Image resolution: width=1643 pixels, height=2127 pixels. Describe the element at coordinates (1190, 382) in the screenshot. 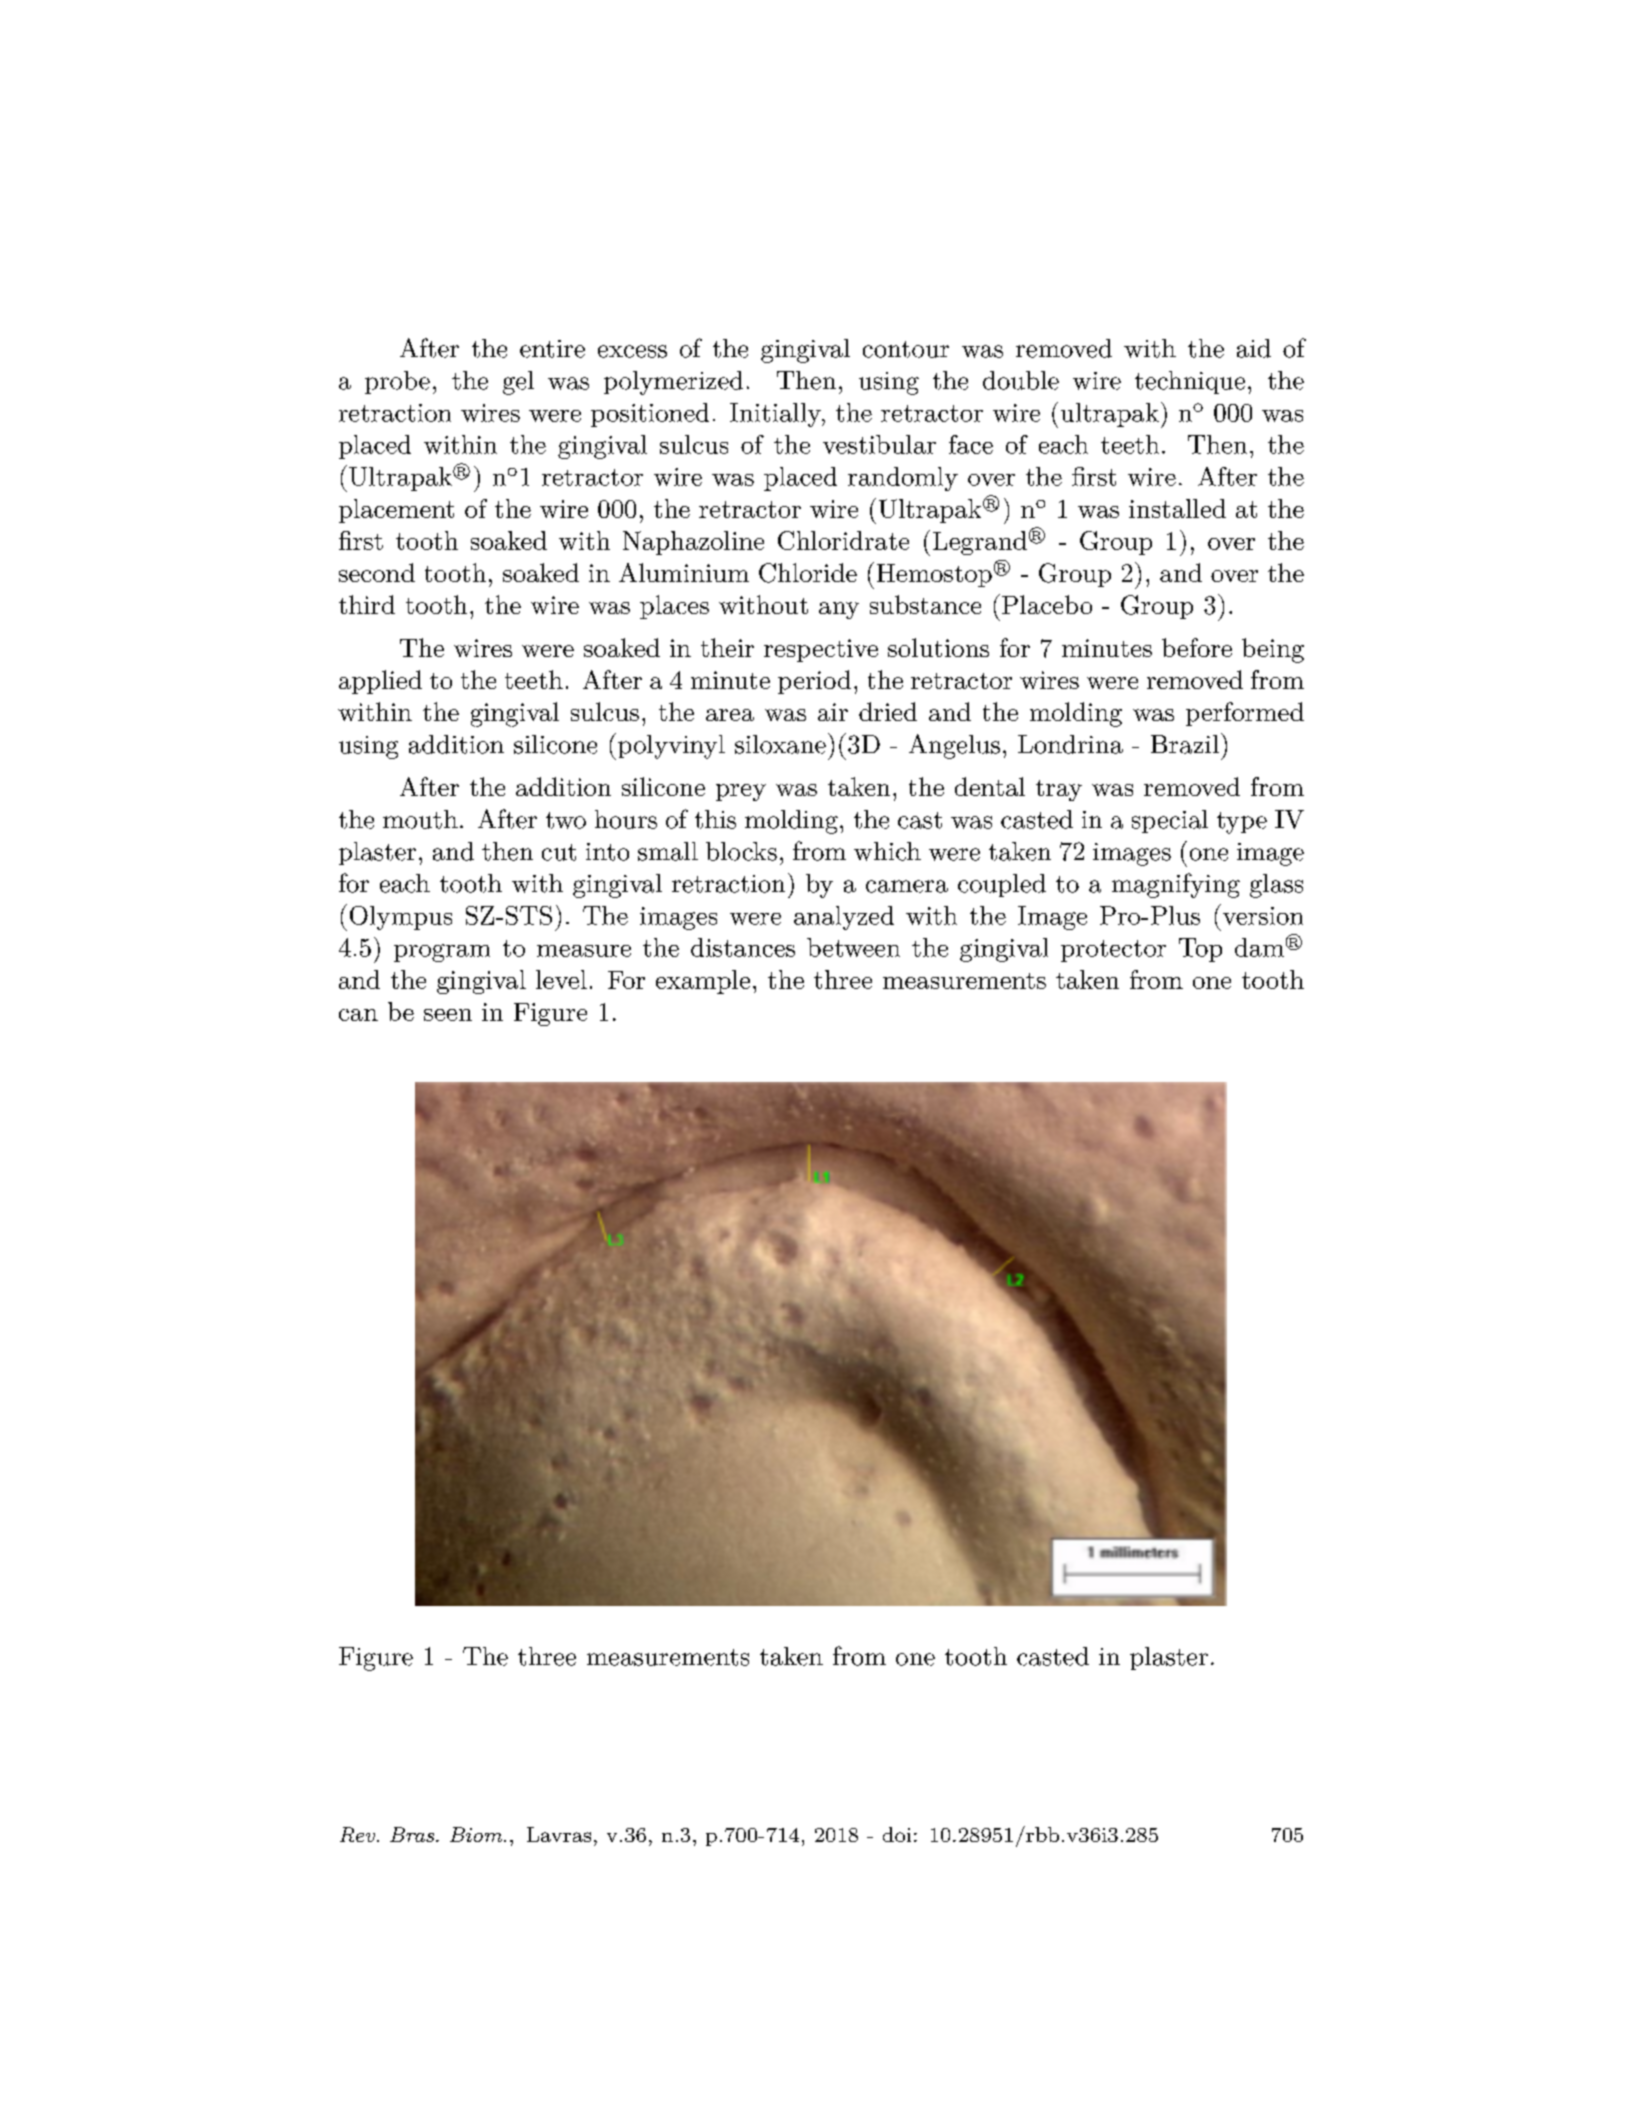

I see `technique` at that location.
